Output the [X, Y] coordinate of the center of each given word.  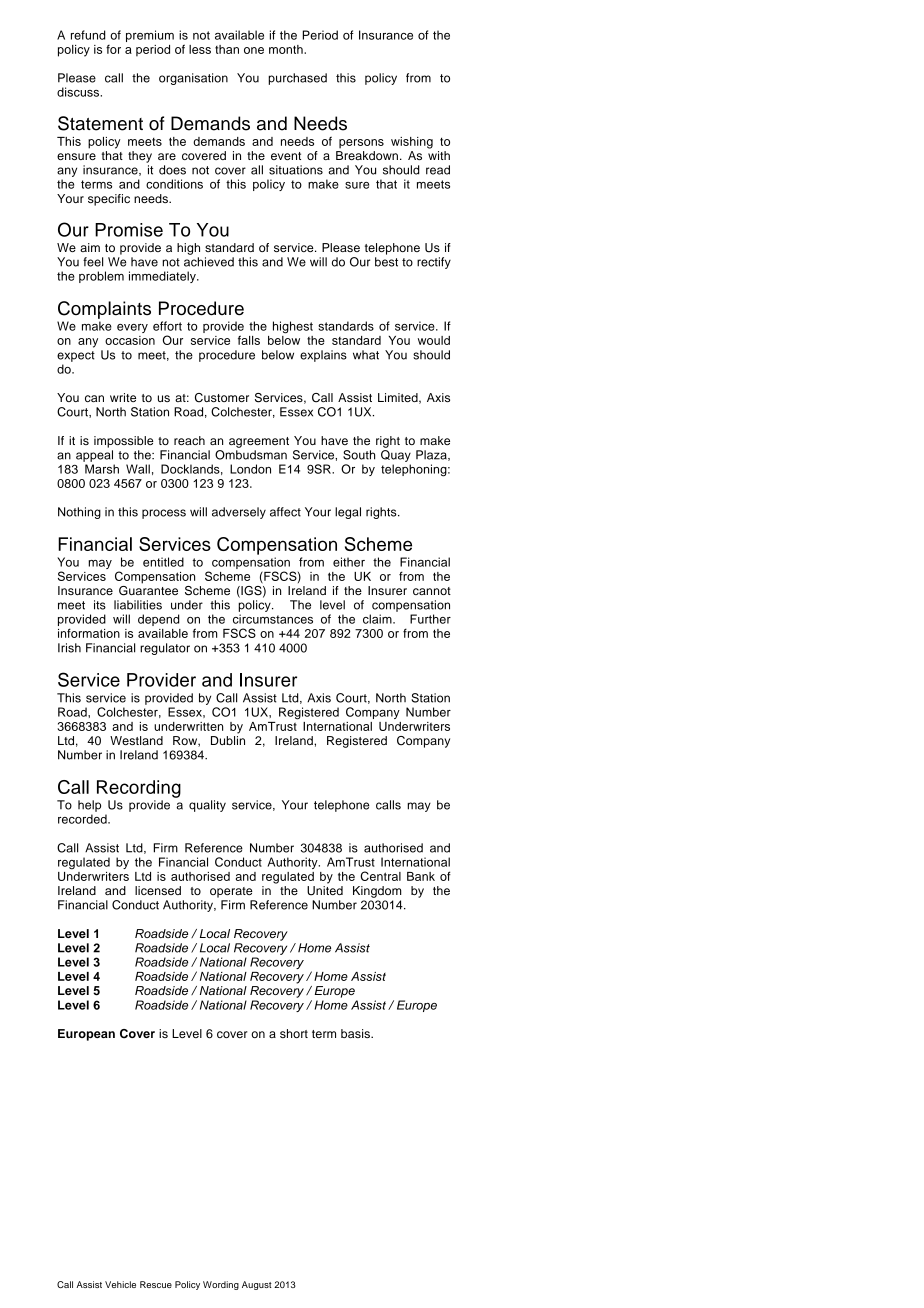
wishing [412, 143]
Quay [396, 456]
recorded [83, 819]
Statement [100, 123]
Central [380, 876]
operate [231, 892]
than [227, 49]
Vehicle [120, 1284]
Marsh [102, 469]
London [250, 469]
